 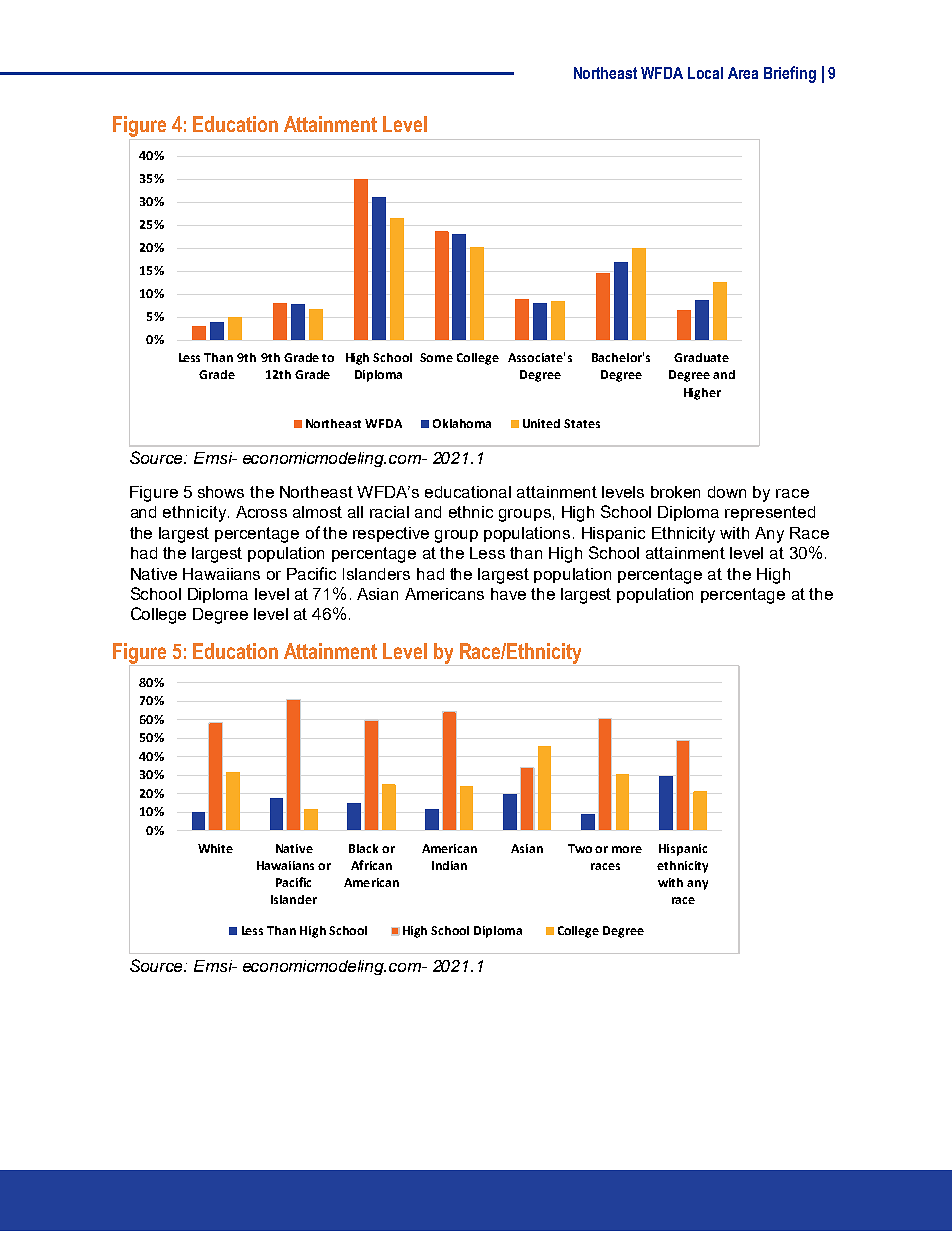 What do you see at coordinates (701, 357) in the document?
I see `Graduate` at bounding box center [701, 357].
